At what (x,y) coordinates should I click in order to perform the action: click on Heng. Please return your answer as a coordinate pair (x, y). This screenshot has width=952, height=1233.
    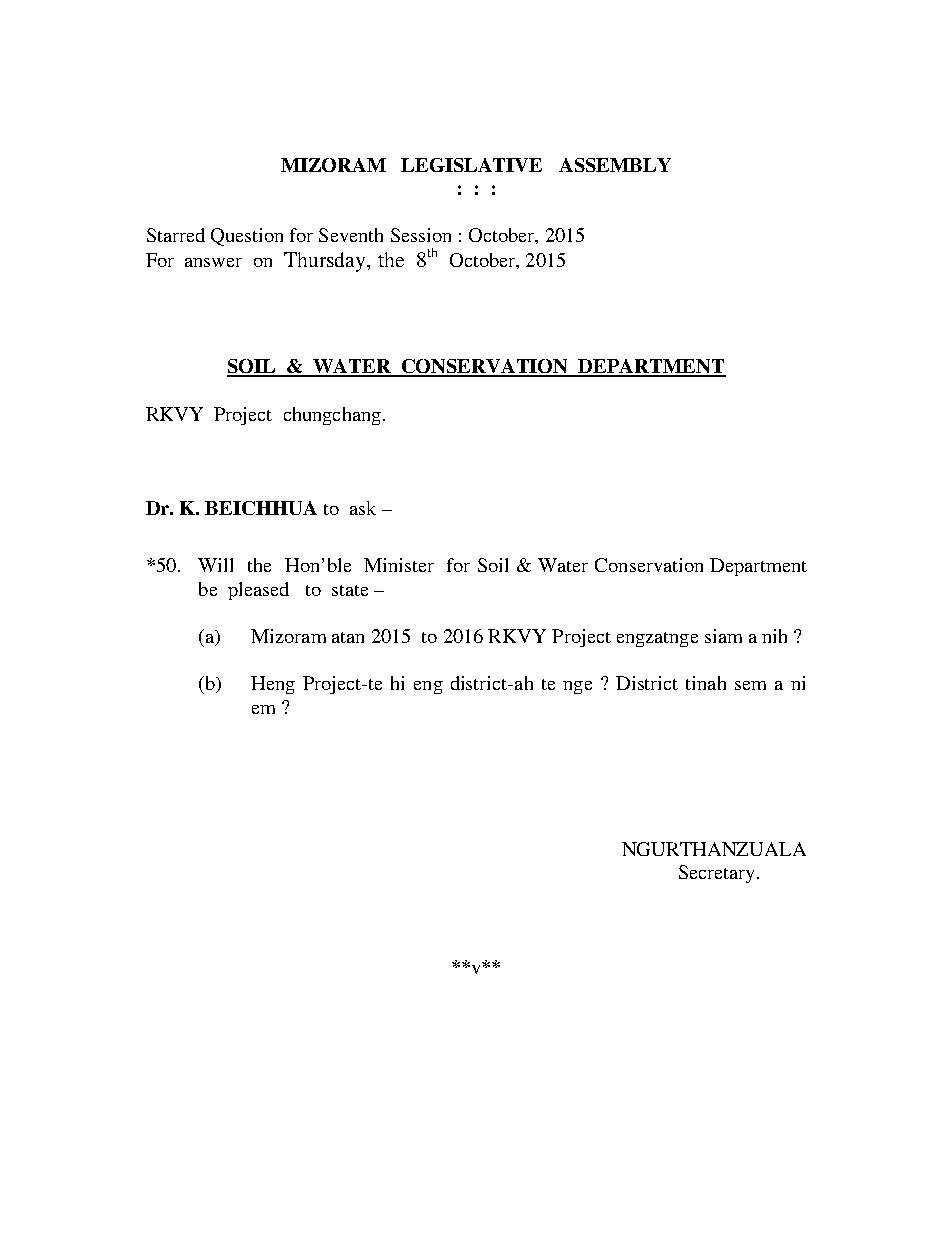
    Looking at the image, I should click on (273, 685).
